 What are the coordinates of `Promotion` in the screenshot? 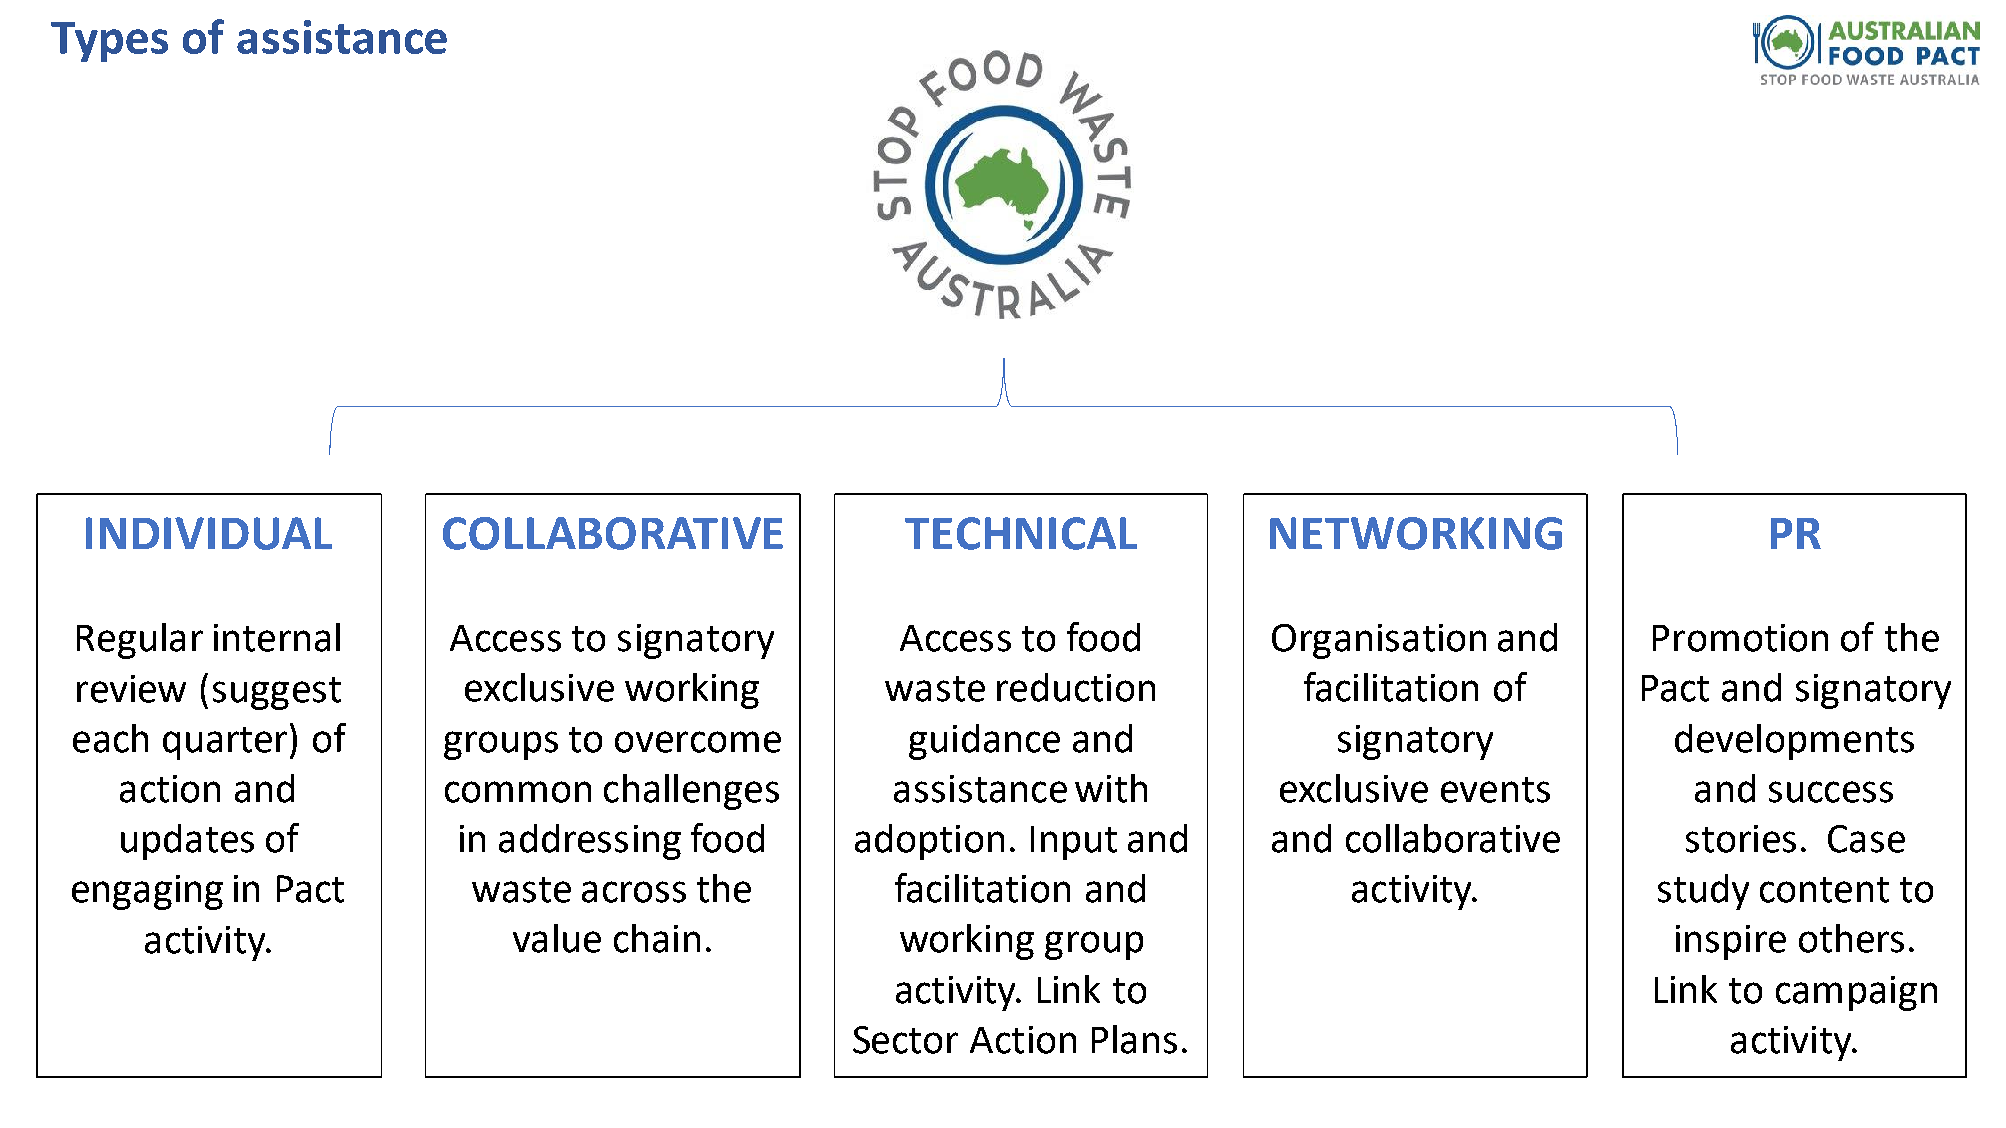 It's located at (1740, 638).
